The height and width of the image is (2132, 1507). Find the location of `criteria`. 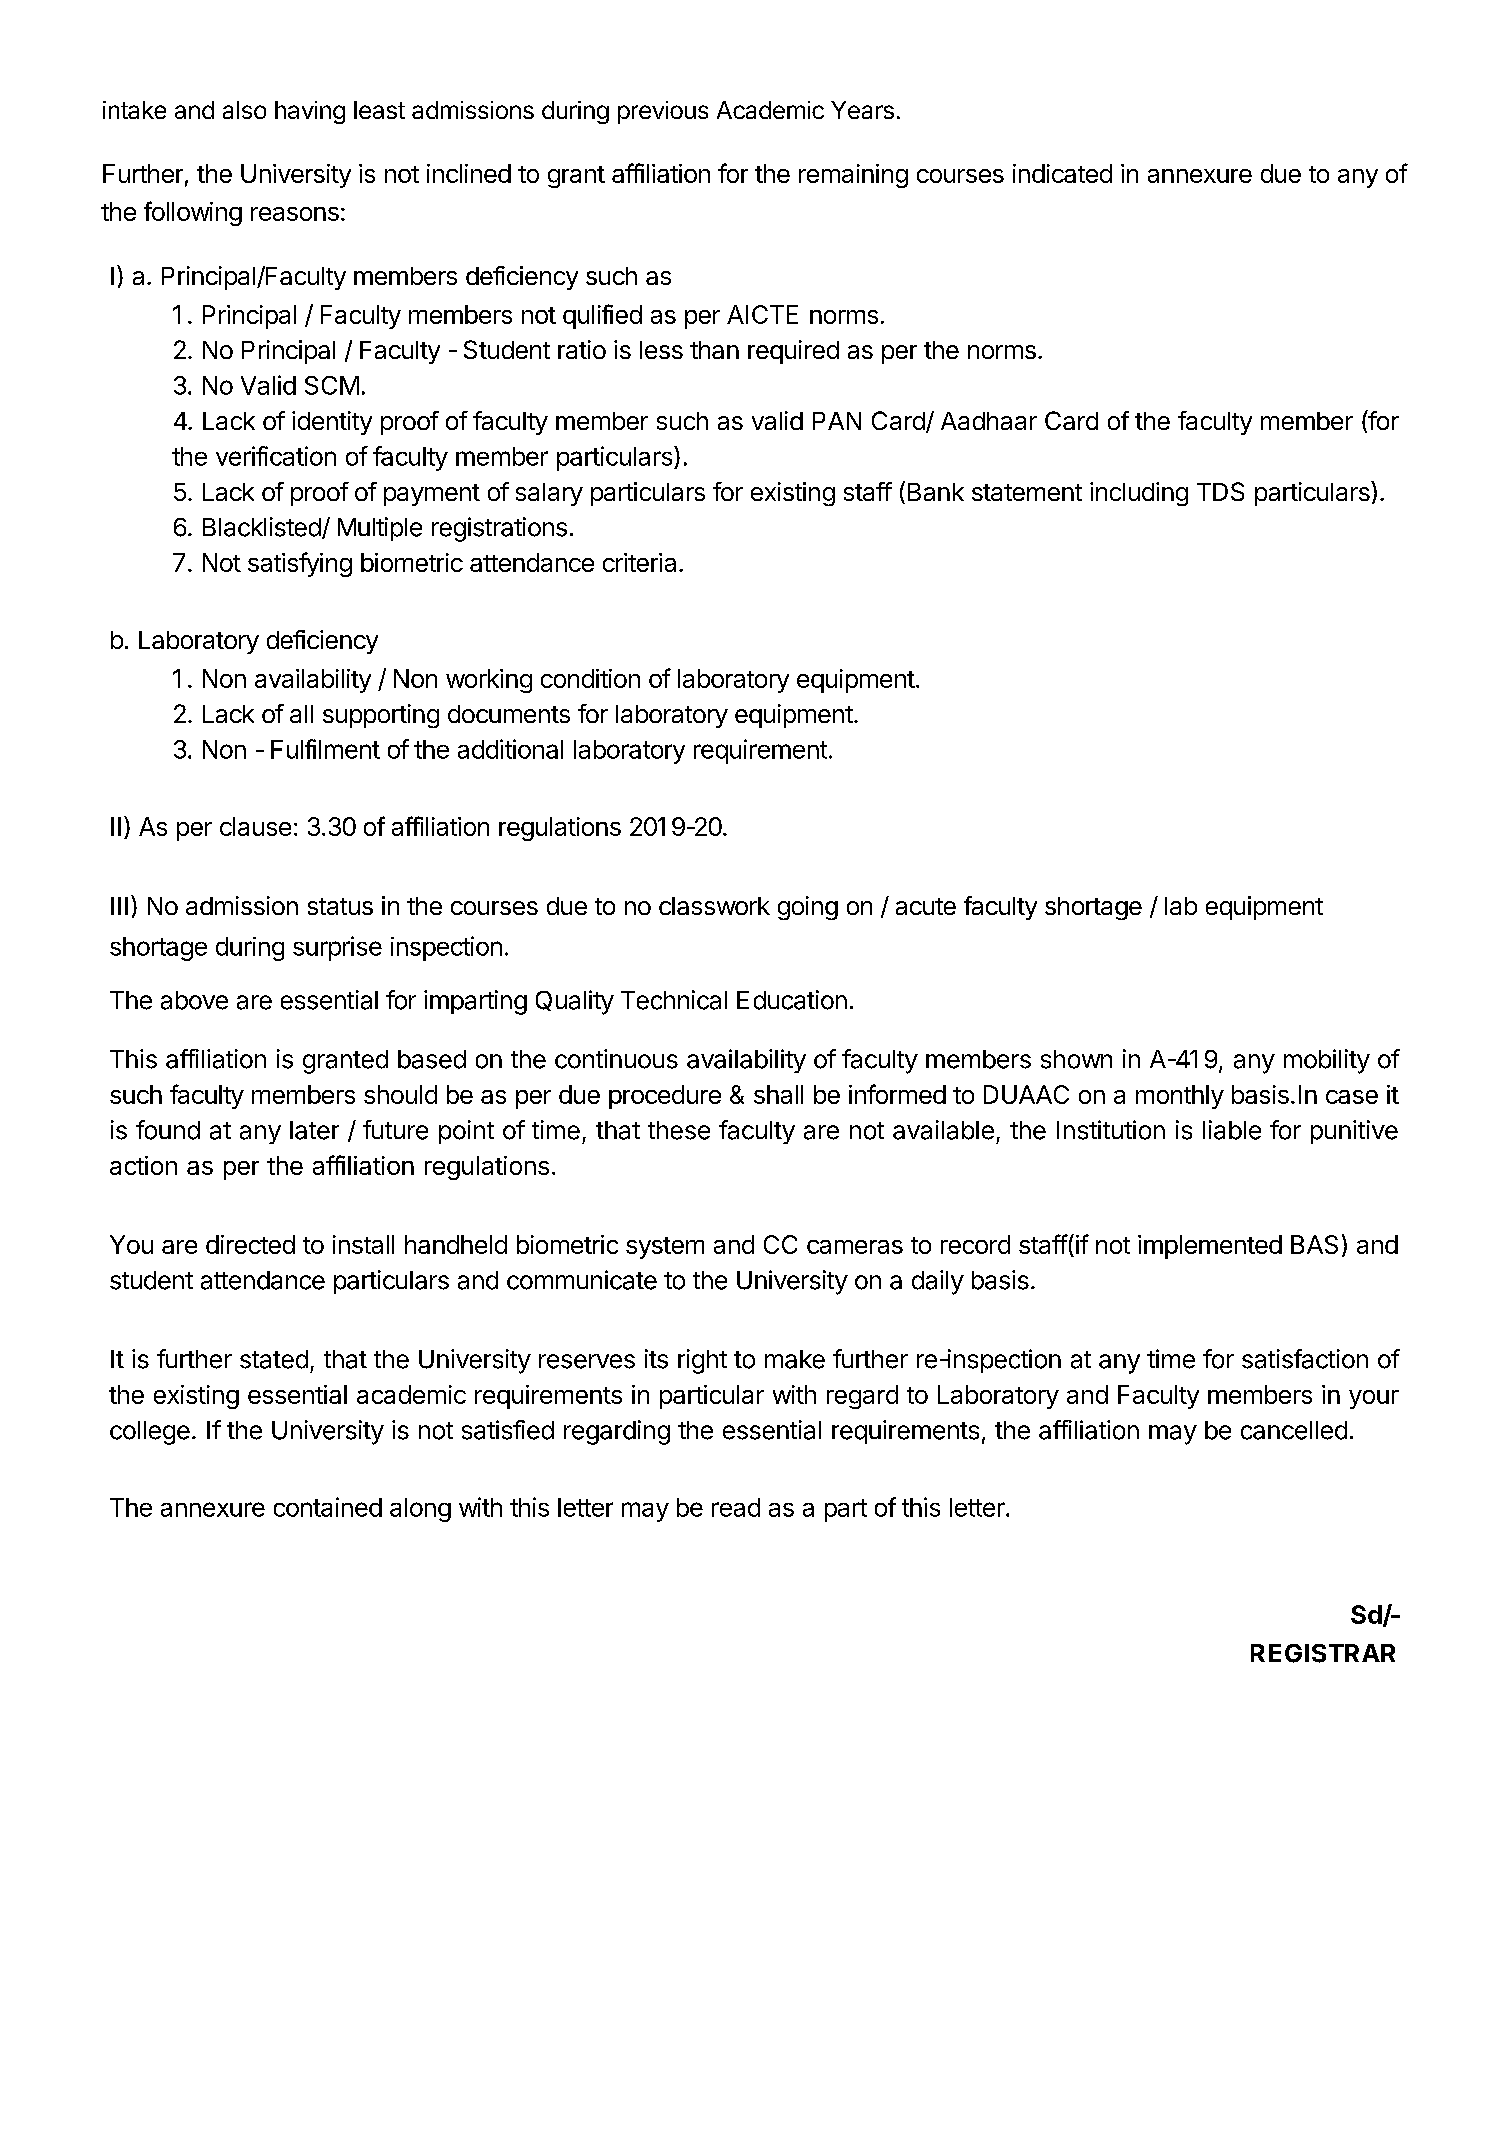

criteria is located at coordinates (639, 562).
